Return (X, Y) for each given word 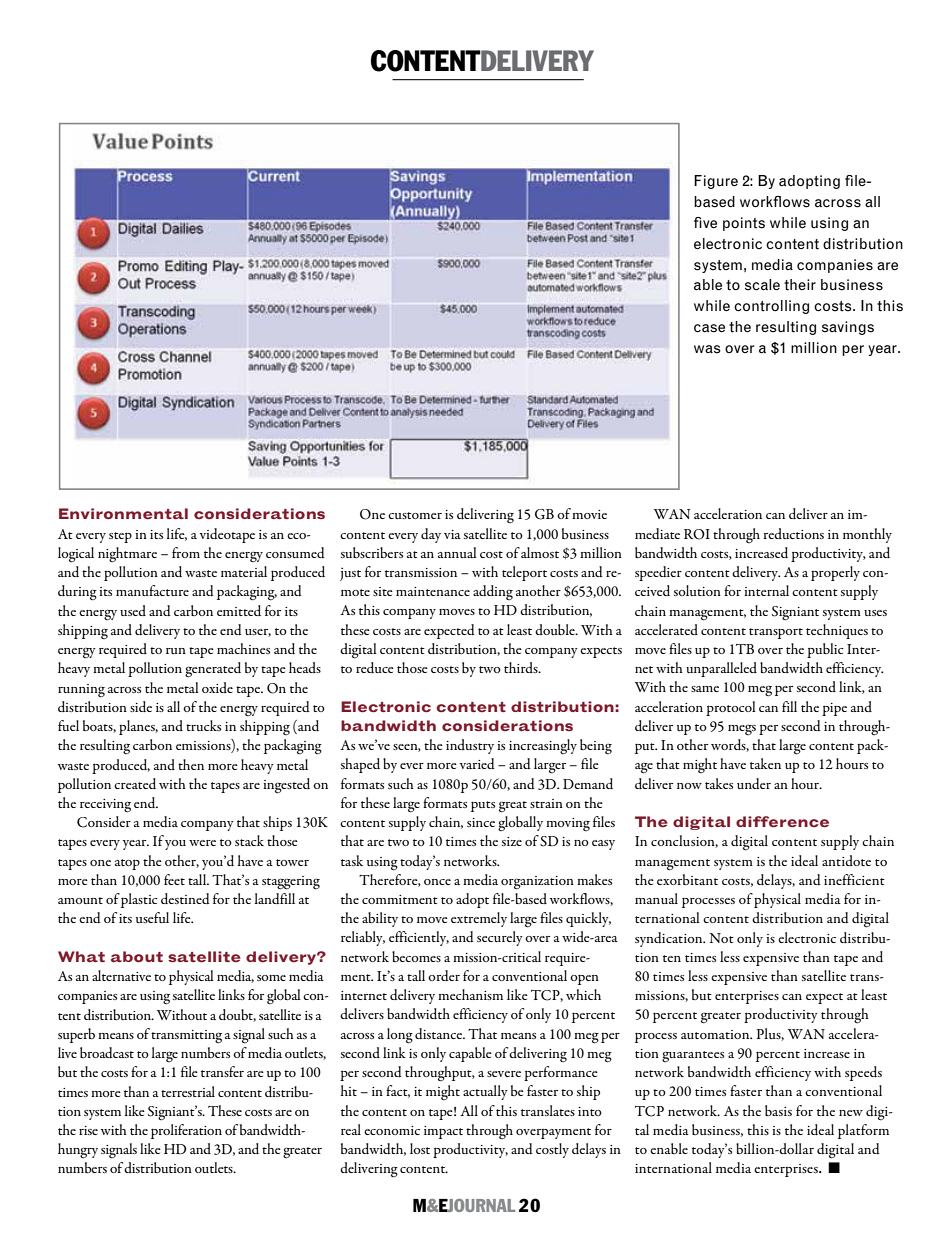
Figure (716, 182)
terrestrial (188, 1091)
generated (213, 670)
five (705, 222)
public (825, 650)
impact (443, 1132)
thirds (522, 667)
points (744, 224)
